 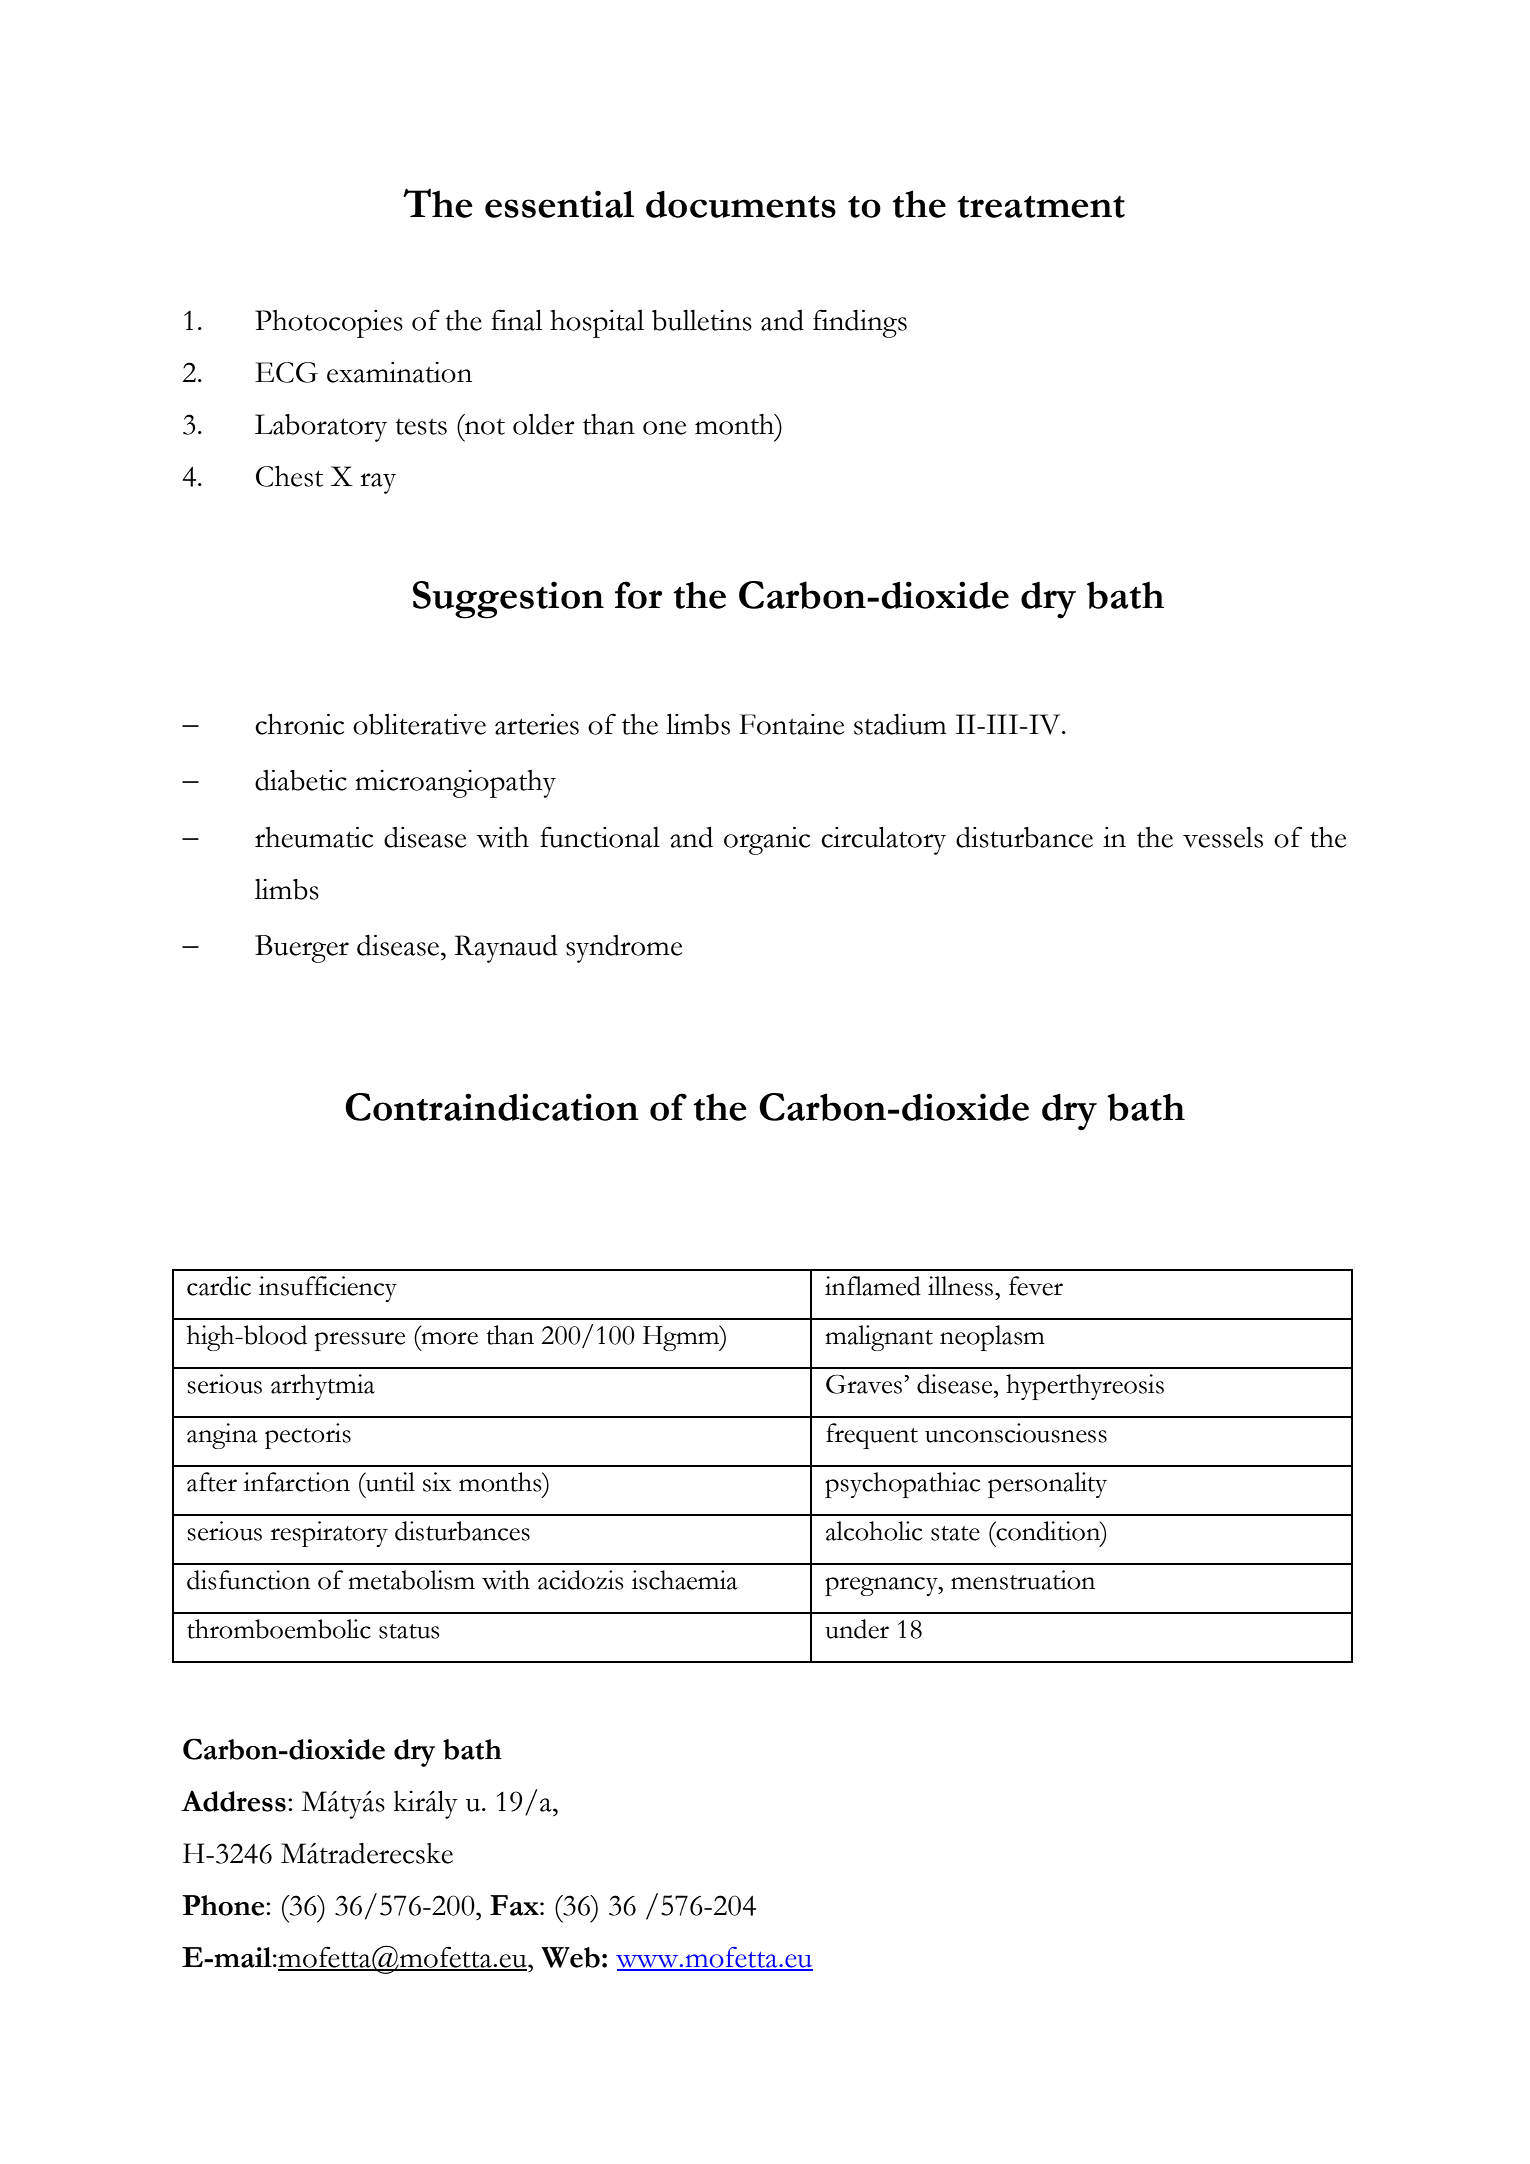 What do you see at coordinates (1023, 1580) in the image?
I see `menstruation` at bounding box center [1023, 1580].
